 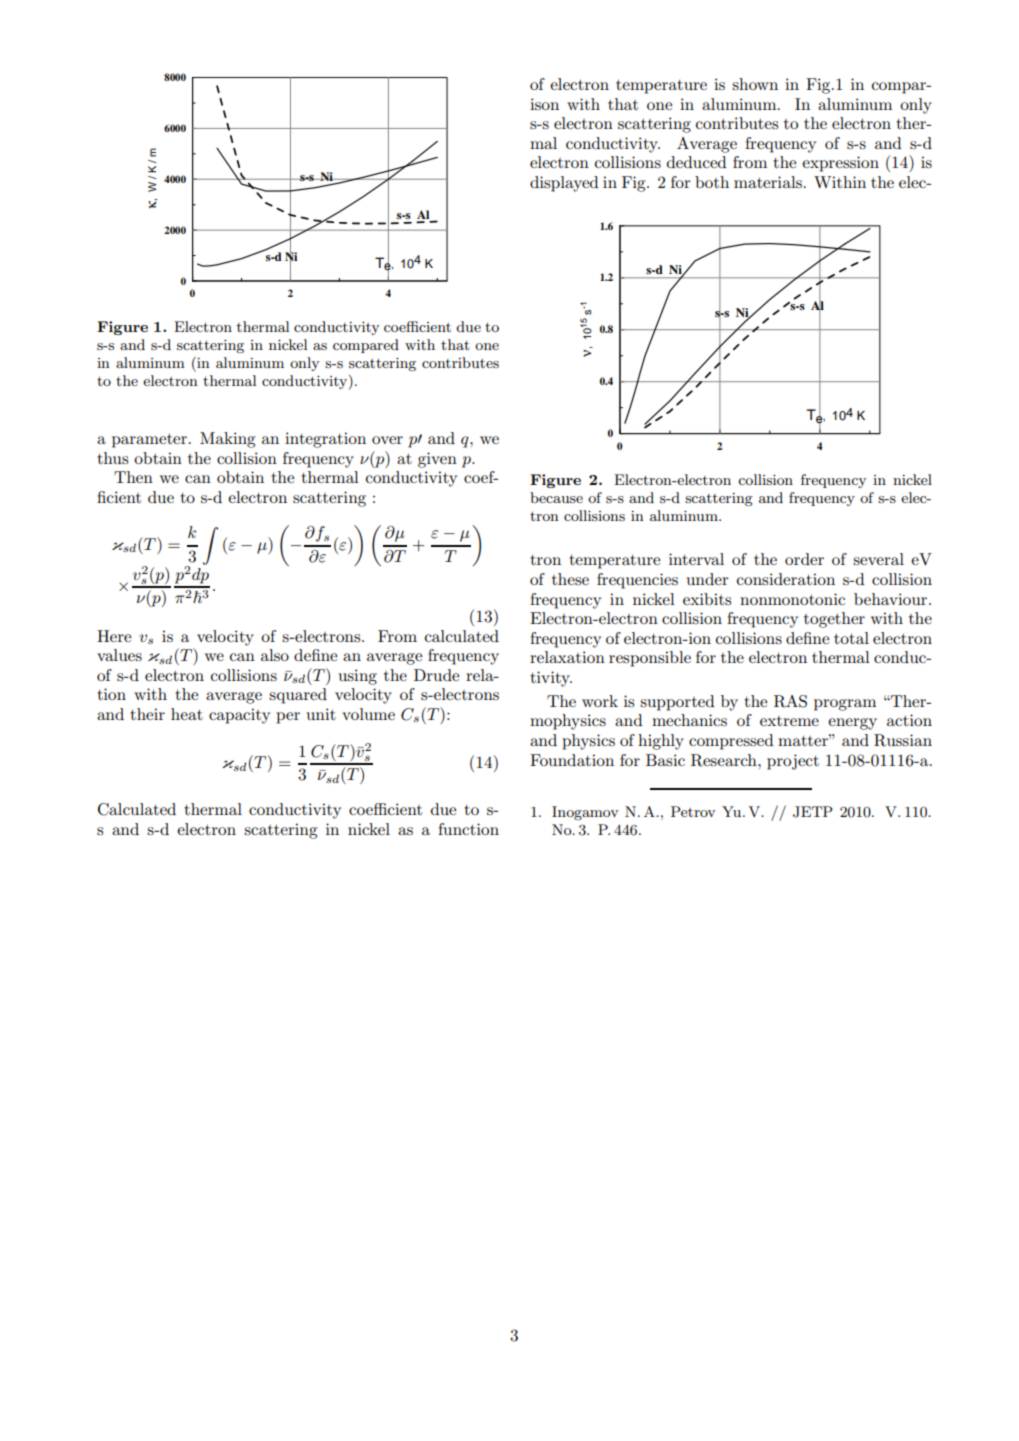 What do you see at coordinates (437, 460) in the page?
I see `given` at bounding box center [437, 460].
